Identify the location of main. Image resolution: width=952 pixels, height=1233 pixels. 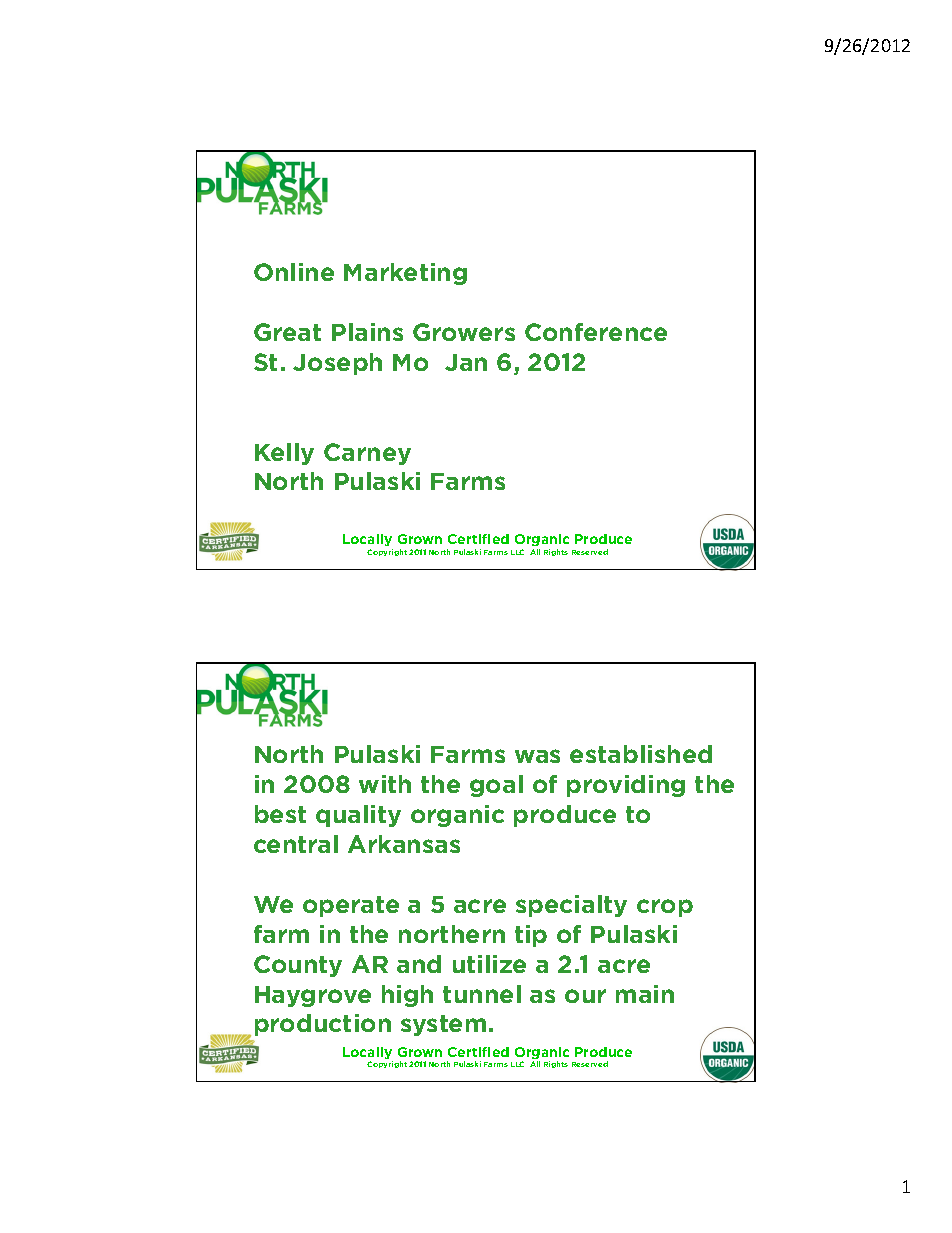
(645, 994).
